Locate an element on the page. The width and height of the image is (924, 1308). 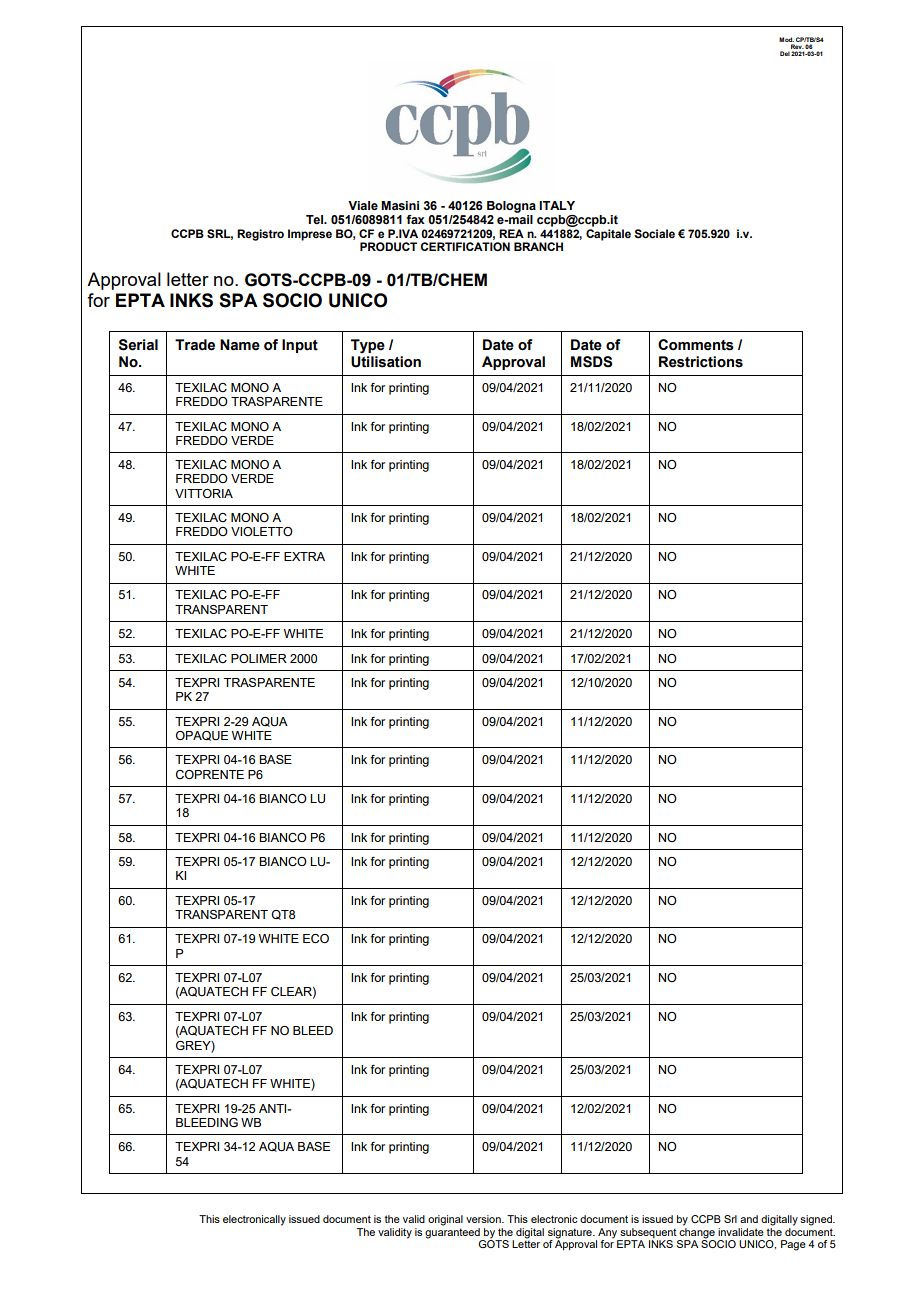
ECO is located at coordinates (316, 939).
